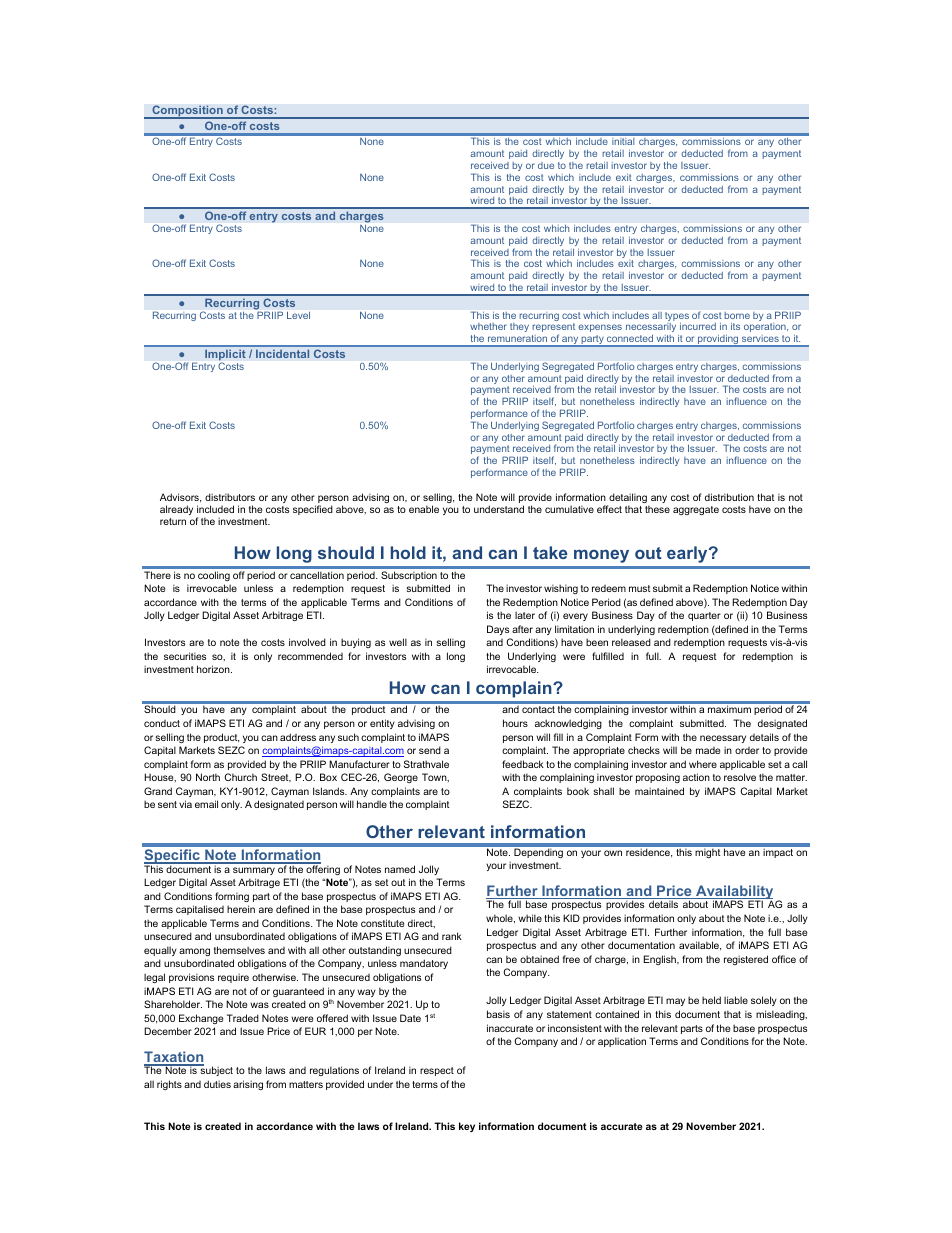  I want to click on aggregate, so click(696, 510).
